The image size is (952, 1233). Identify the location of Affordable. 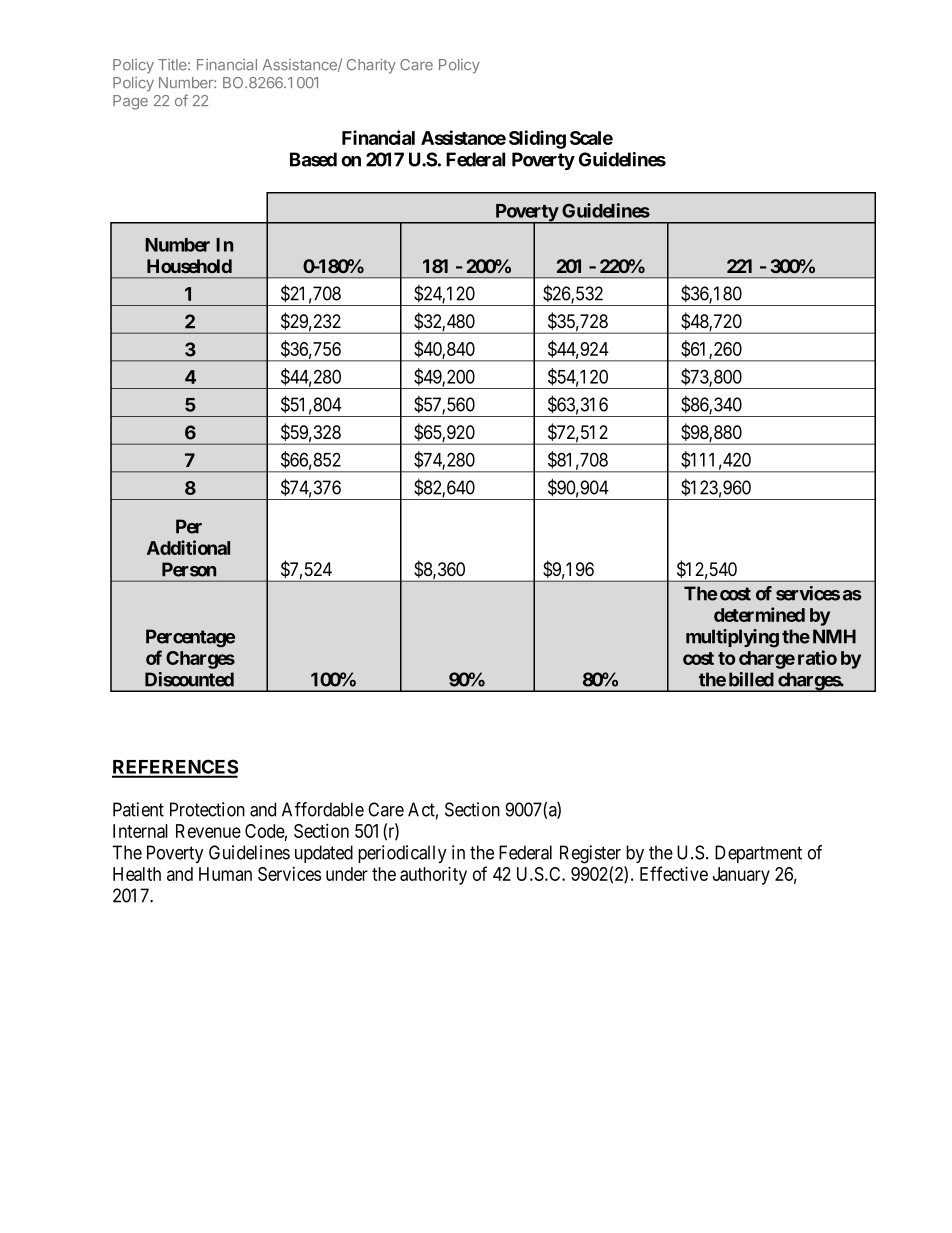
(323, 809).
